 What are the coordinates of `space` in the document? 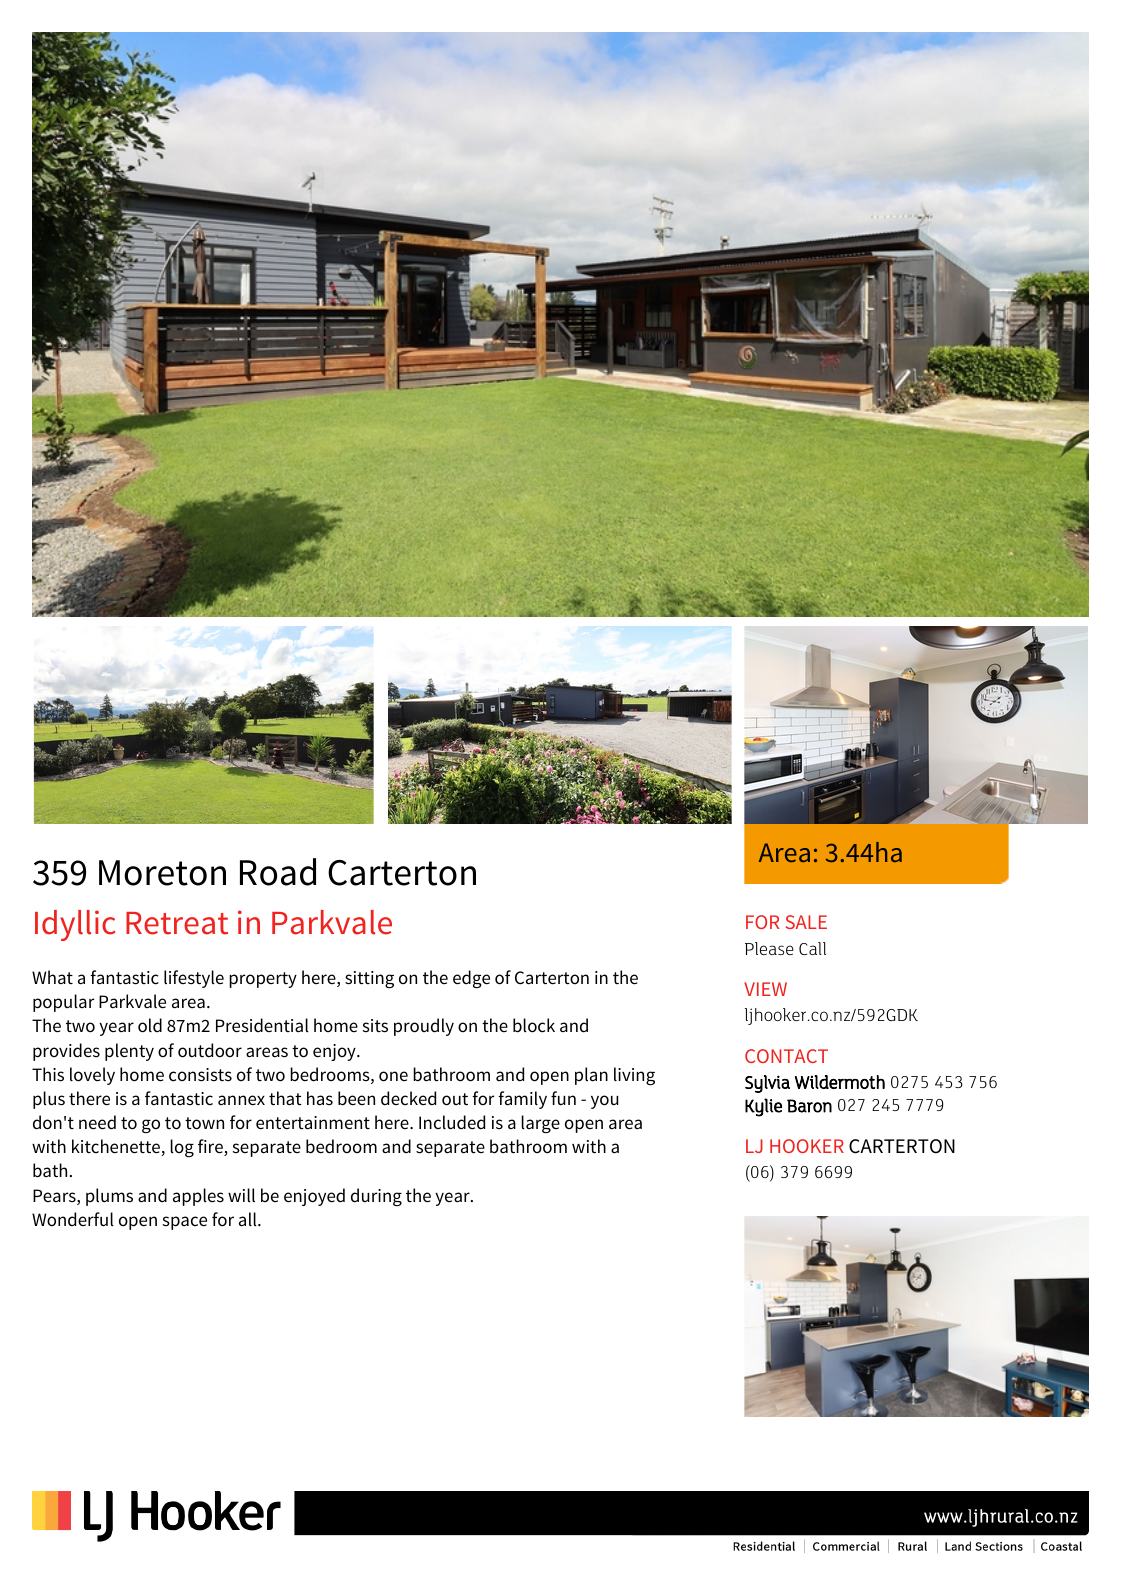 It's located at (185, 1223).
